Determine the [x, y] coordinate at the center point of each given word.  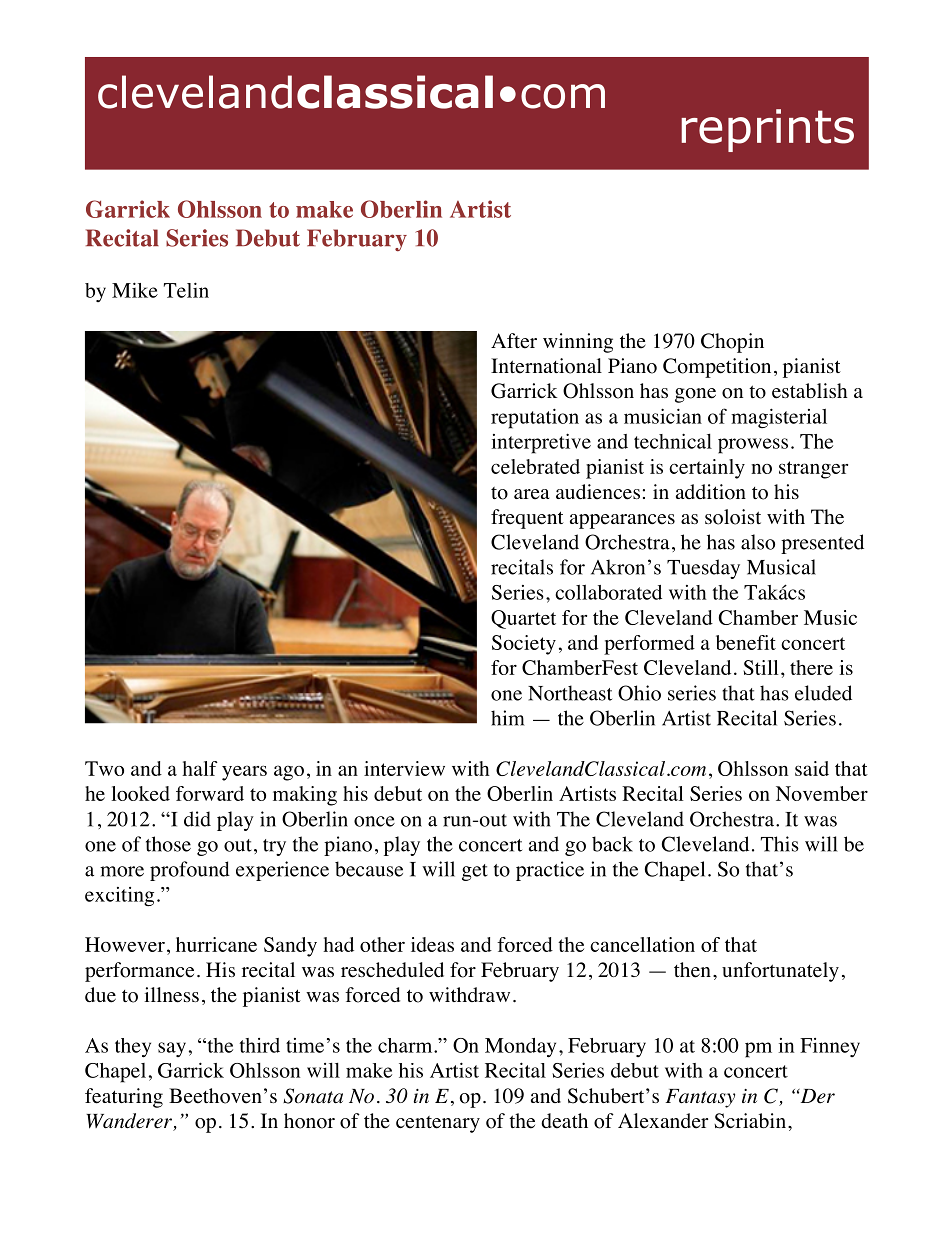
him [508, 718]
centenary [438, 1124]
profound [190, 871]
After [514, 341]
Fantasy [700, 1098]
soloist [733, 517]
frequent [527, 519]
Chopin [732, 343]
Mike [135, 290]
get [475, 872]
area [531, 494]
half [200, 768]
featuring [124, 1098]
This [780, 844]
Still [760, 667]
